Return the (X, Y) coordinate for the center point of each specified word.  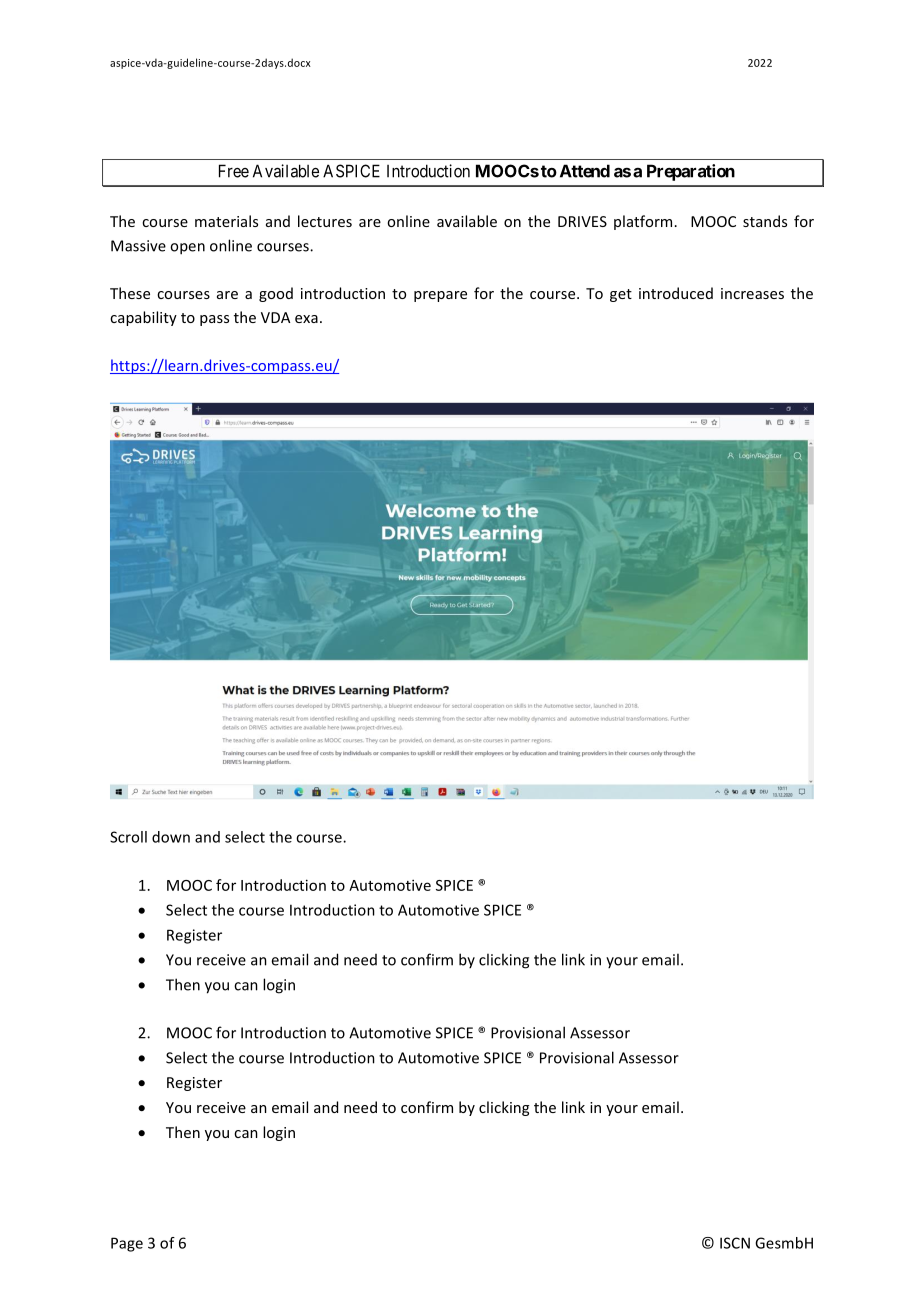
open (187, 249)
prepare (440, 296)
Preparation (691, 172)
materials (226, 221)
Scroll (128, 837)
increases (752, 293)
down (171, 837)
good (276, 294)
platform (643, 222)
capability (143, 318)
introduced (676, 293)
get (621, 295)
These (130, 293)
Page (127, 1244)
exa (306, 319)
